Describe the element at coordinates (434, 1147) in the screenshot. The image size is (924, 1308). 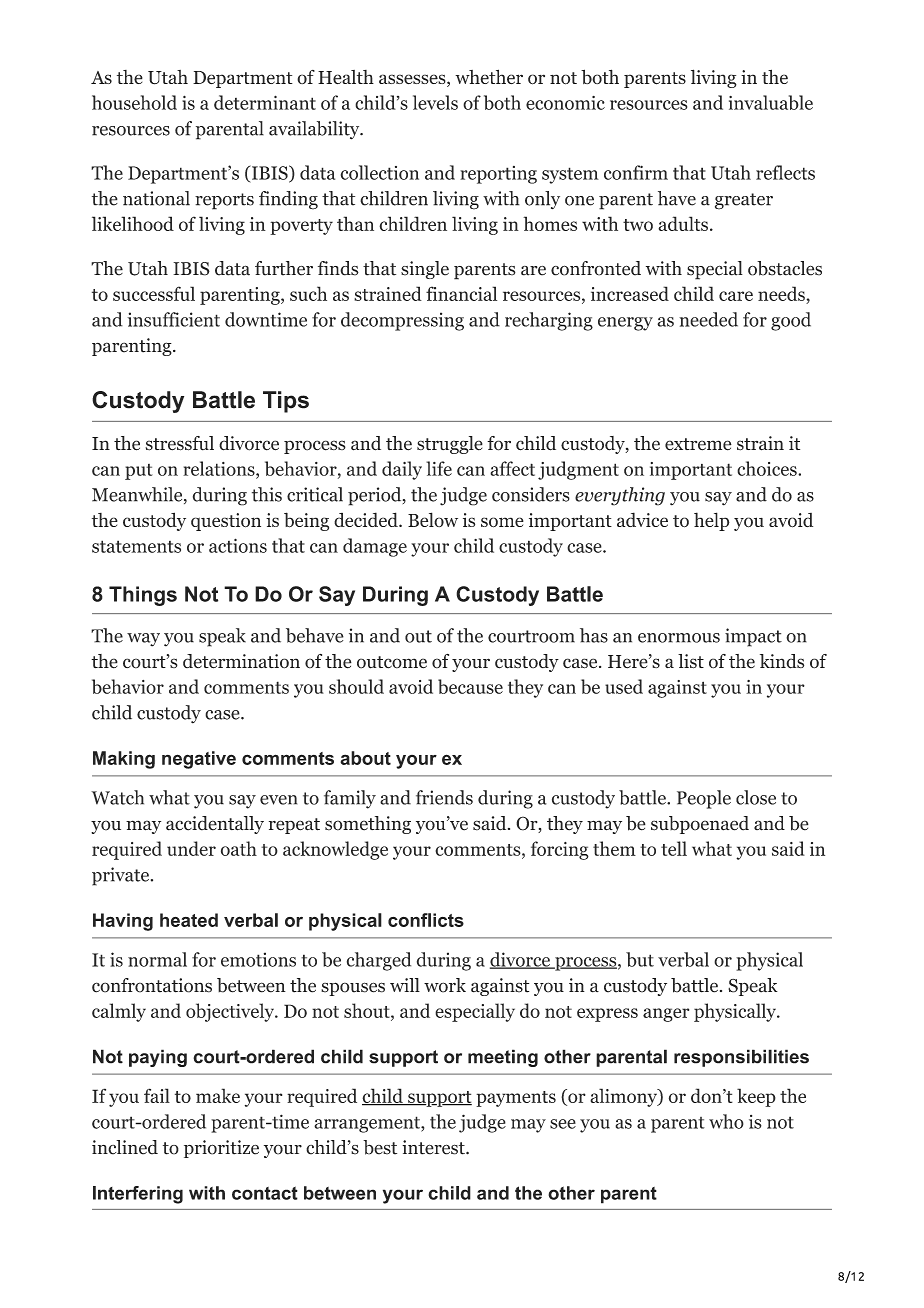
I see `interest` at that location.
